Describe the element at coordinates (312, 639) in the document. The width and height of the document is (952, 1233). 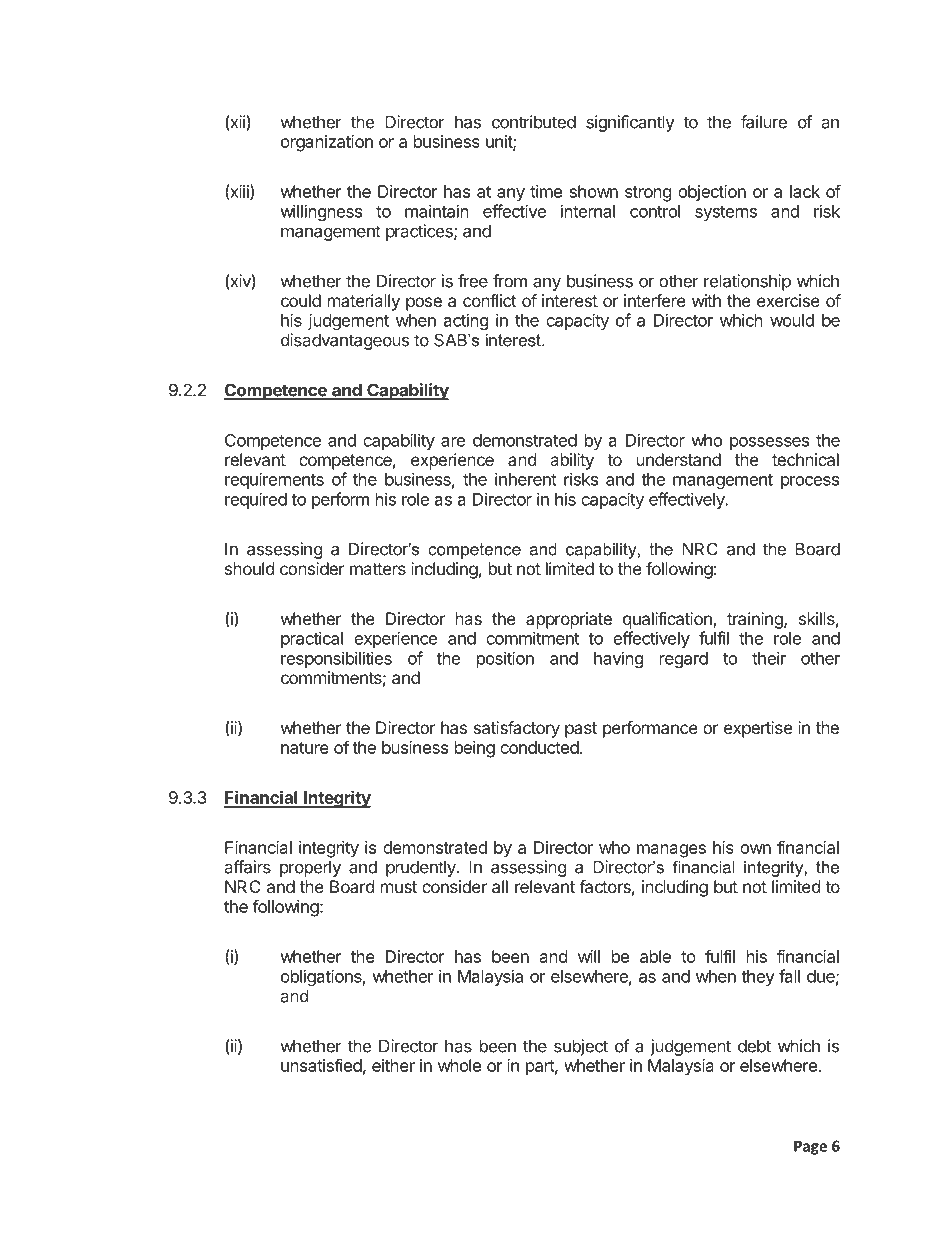
I see `practical` at that location.
